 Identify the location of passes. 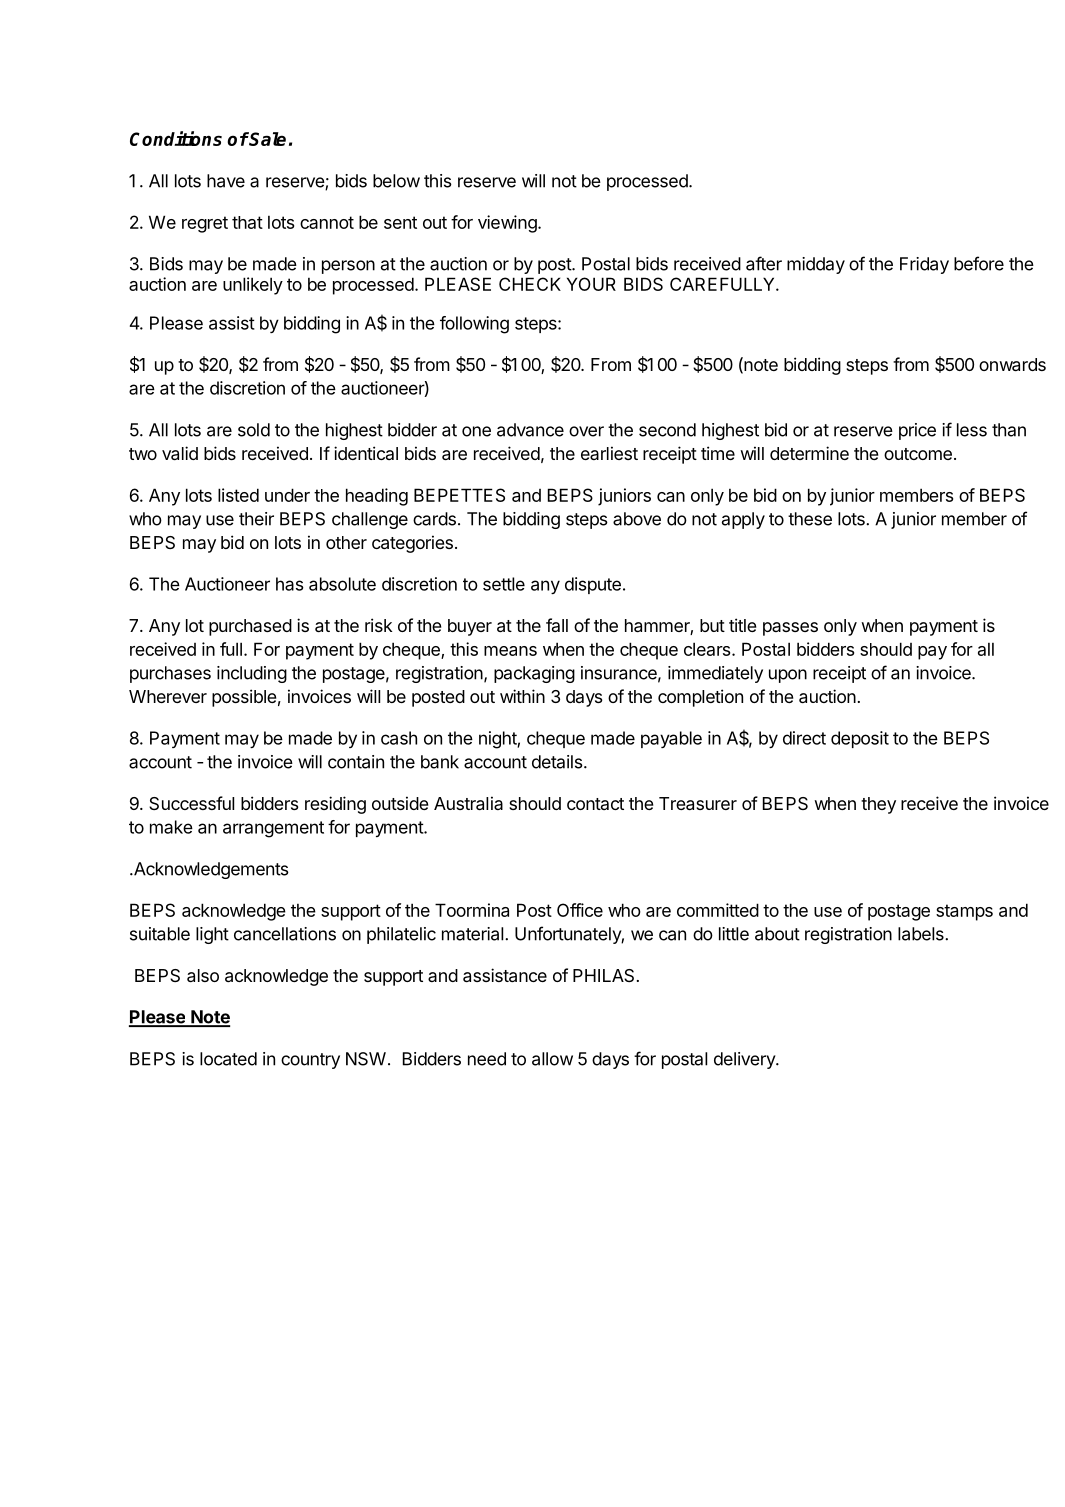
(790, 629).
